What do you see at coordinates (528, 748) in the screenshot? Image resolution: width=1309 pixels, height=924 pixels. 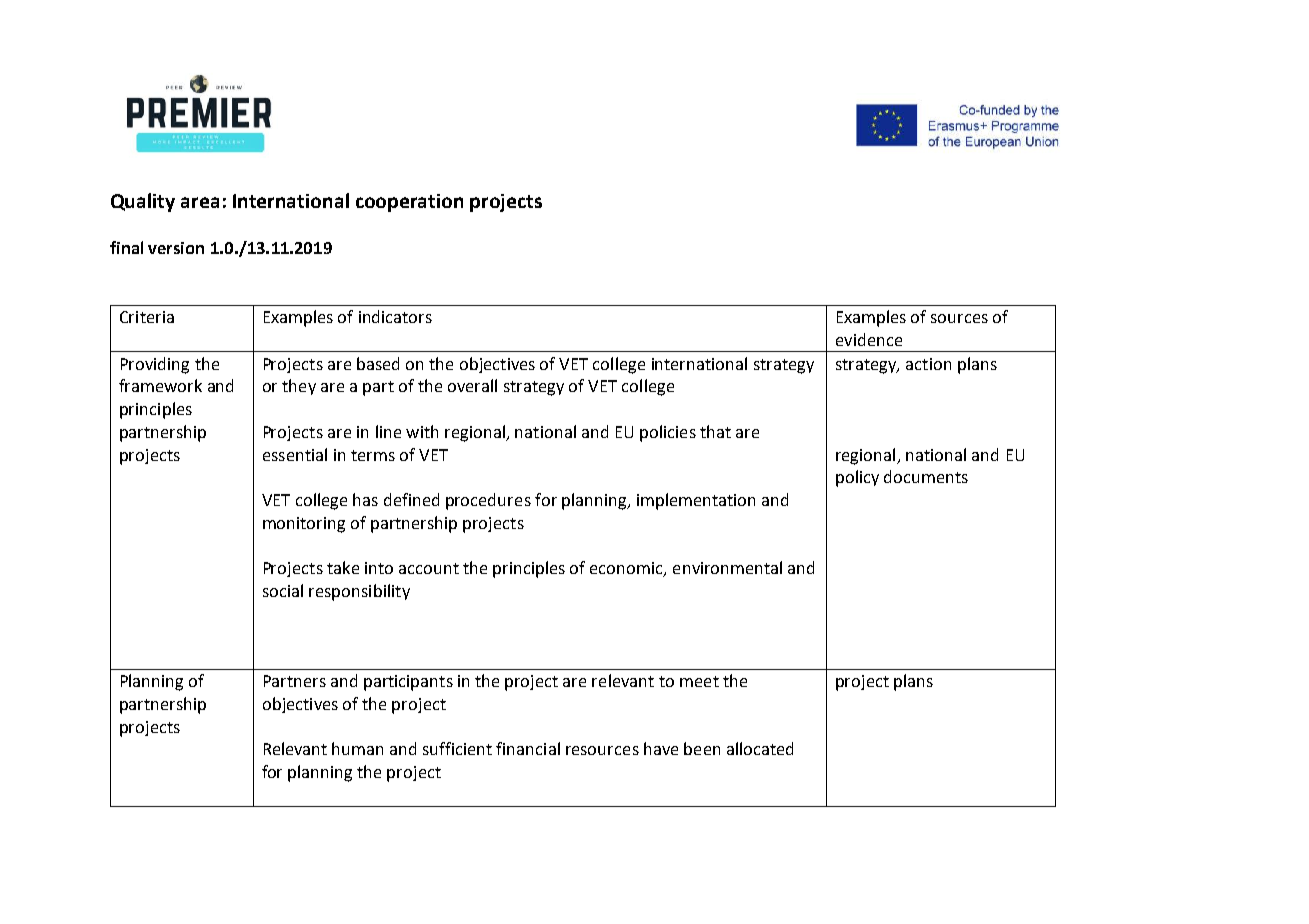 I see `financial` at bounding box center [528, 748].
